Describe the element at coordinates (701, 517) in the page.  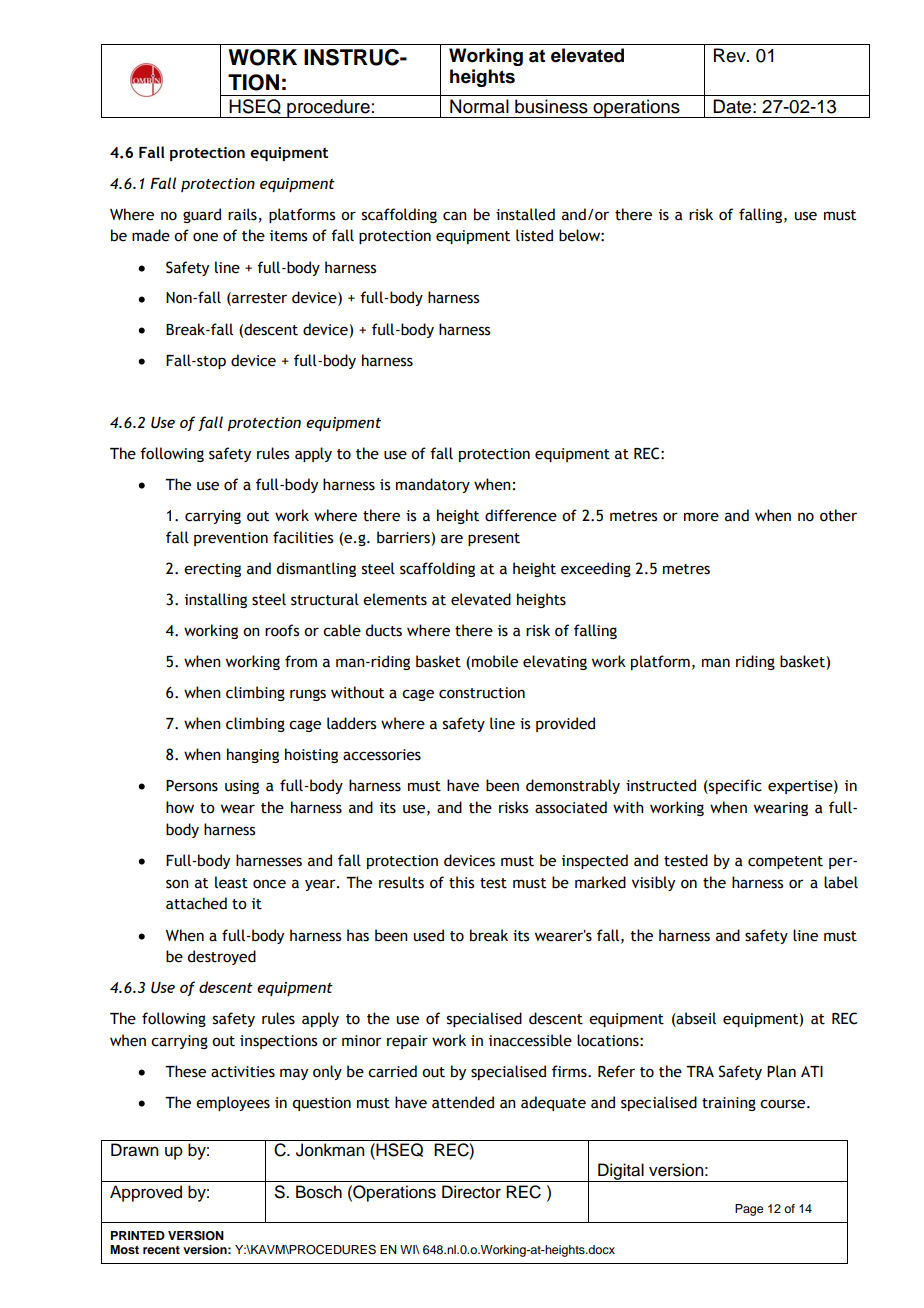
I see `more` at that location.
